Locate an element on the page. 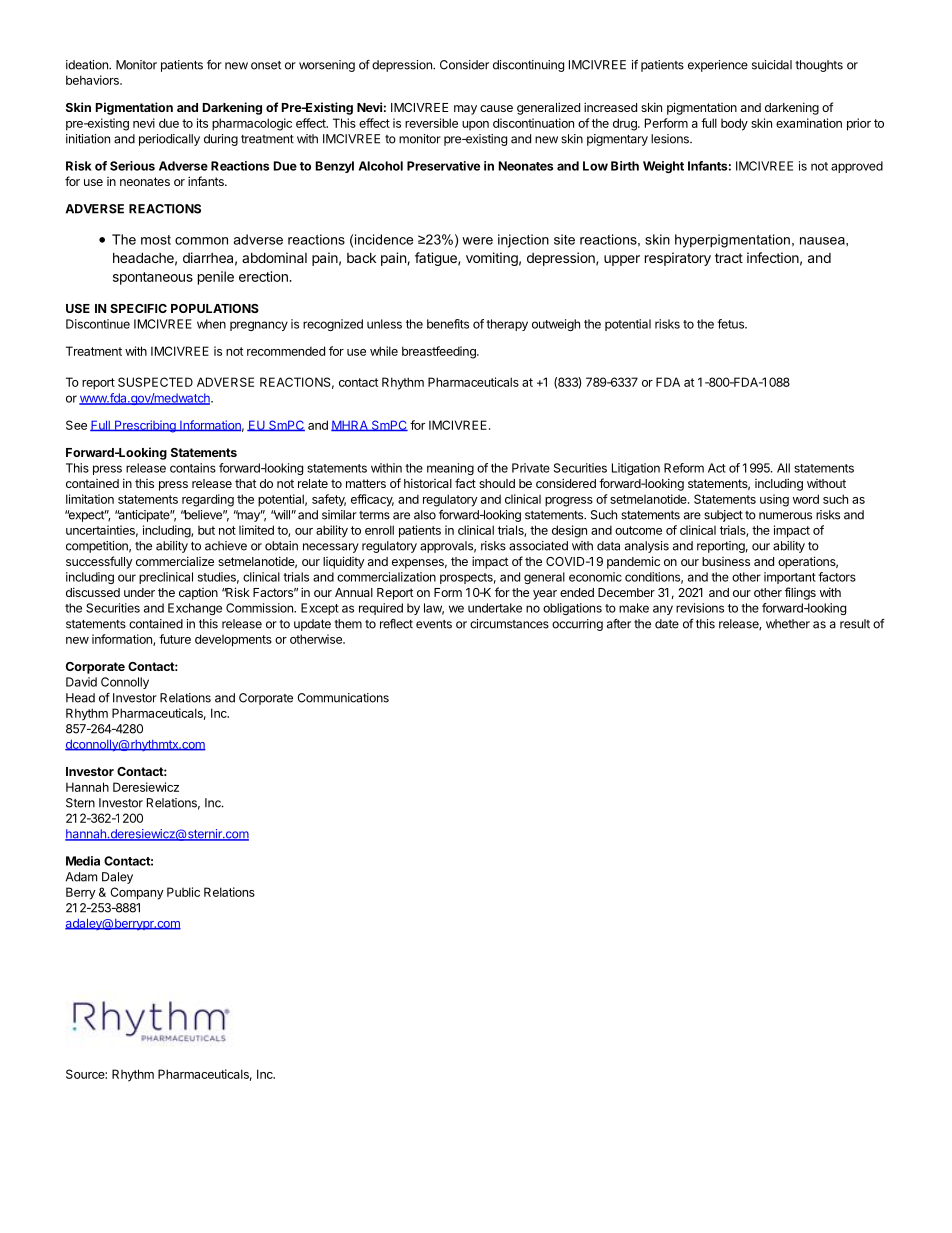  behaviors is located at coordinates (93, 80).
